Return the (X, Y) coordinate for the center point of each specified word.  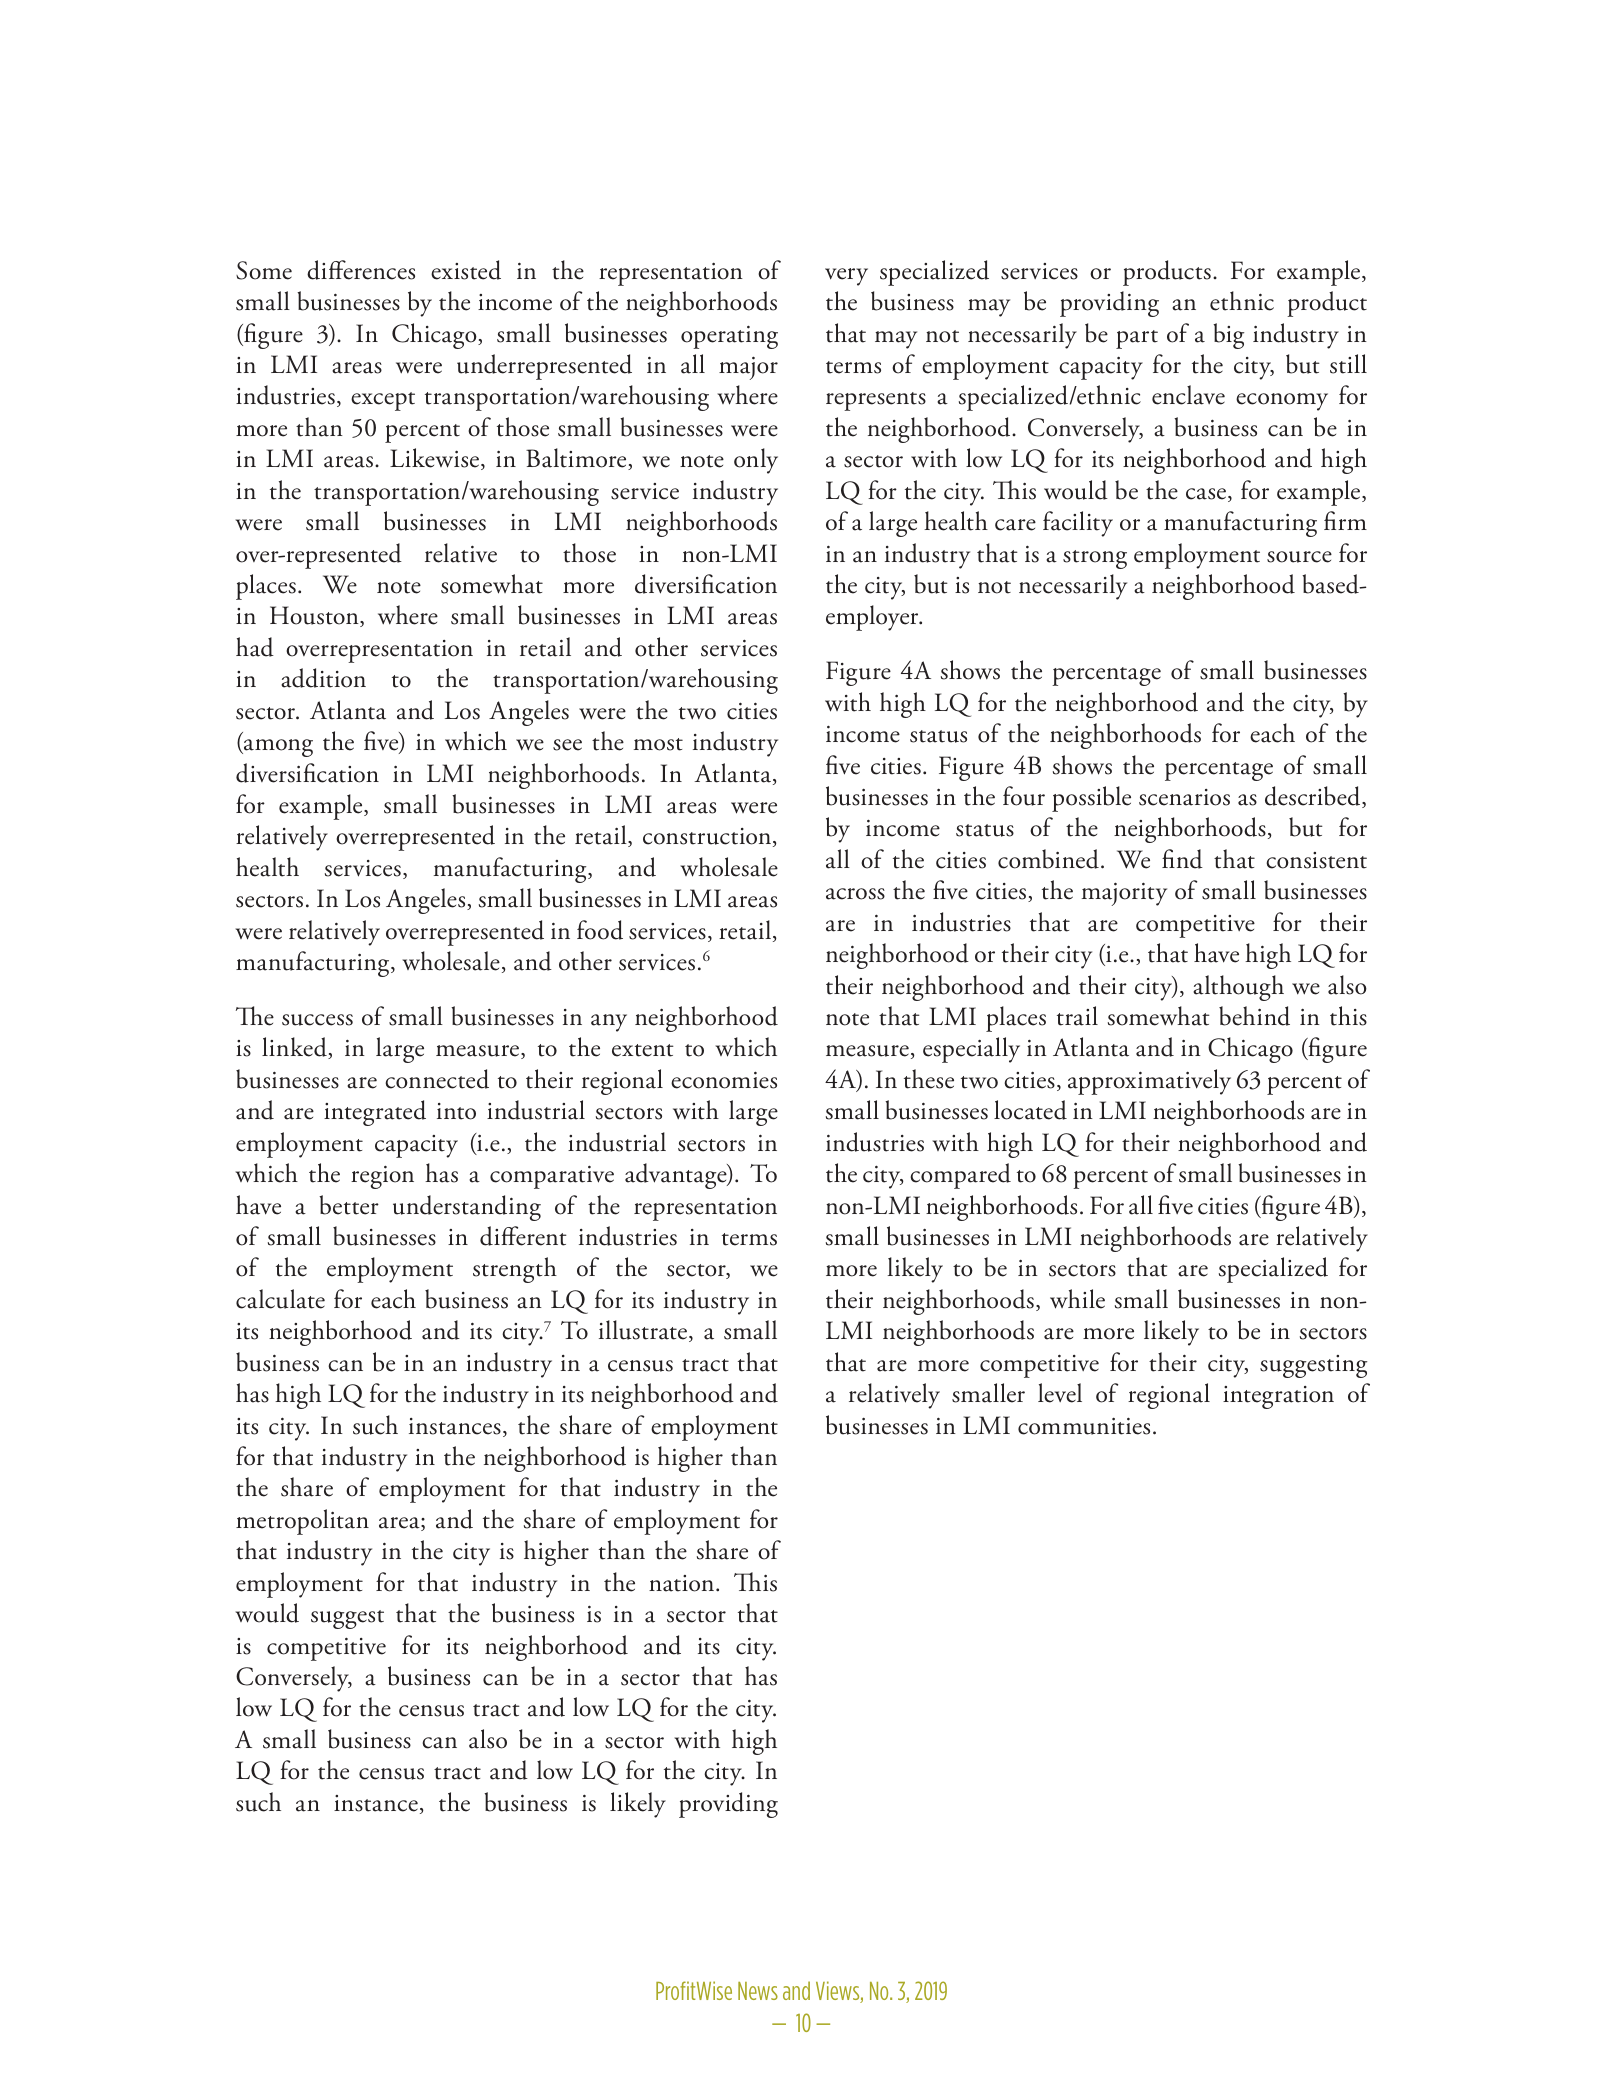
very (846, 277)
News (758, 1991)
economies (724, 1080)
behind (1254, 1016)
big (1228, 336)
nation (683, 1583)
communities (1084, 1426)
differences (361, 270)
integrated (375, 1113)
